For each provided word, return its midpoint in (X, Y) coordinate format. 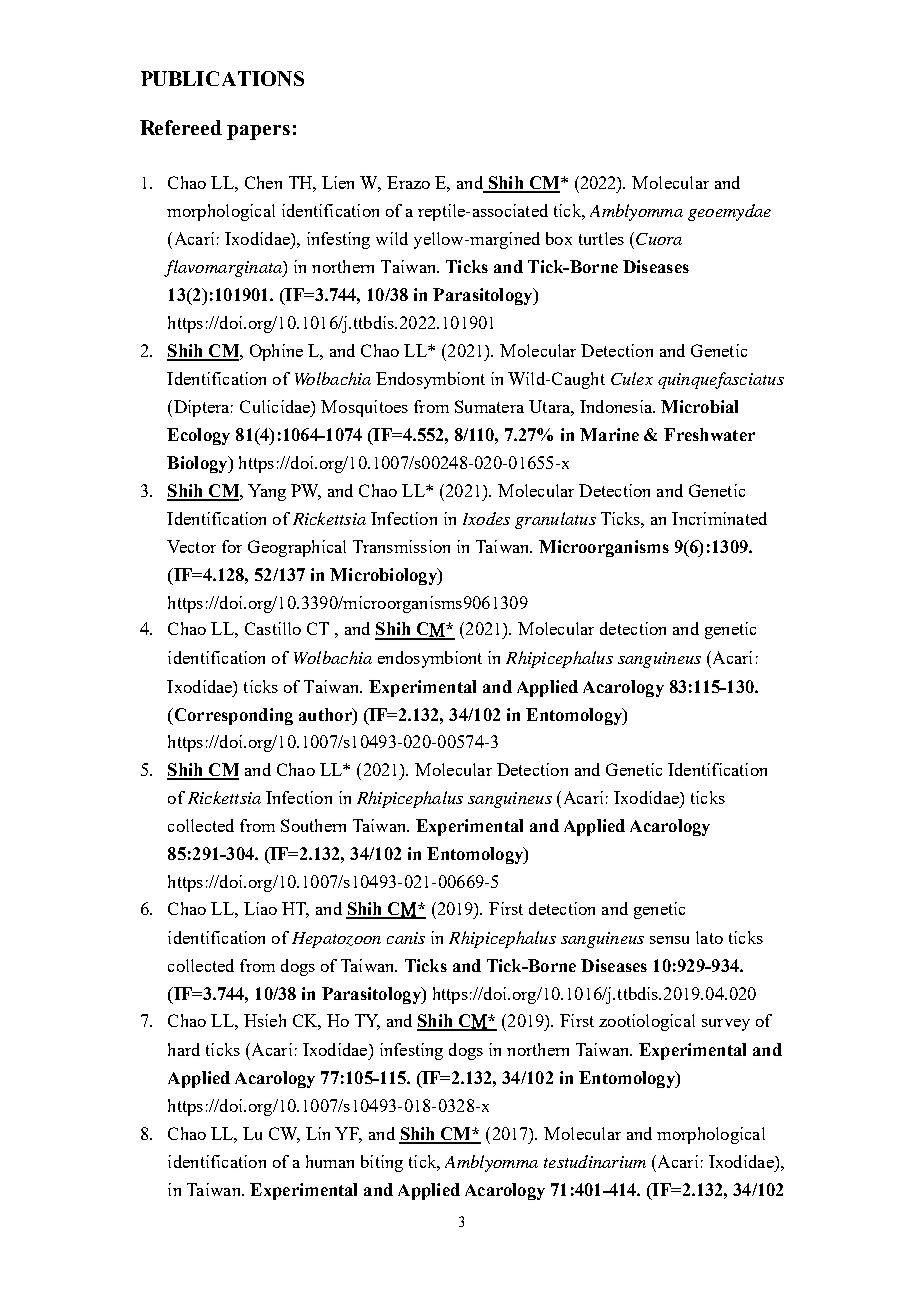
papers (258, 132)
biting (382, 1163)
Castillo (273, 628)
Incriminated (719, 518)
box (559, 238)
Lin (318, 1133)
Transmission (401, 546)
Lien (338, 182)
